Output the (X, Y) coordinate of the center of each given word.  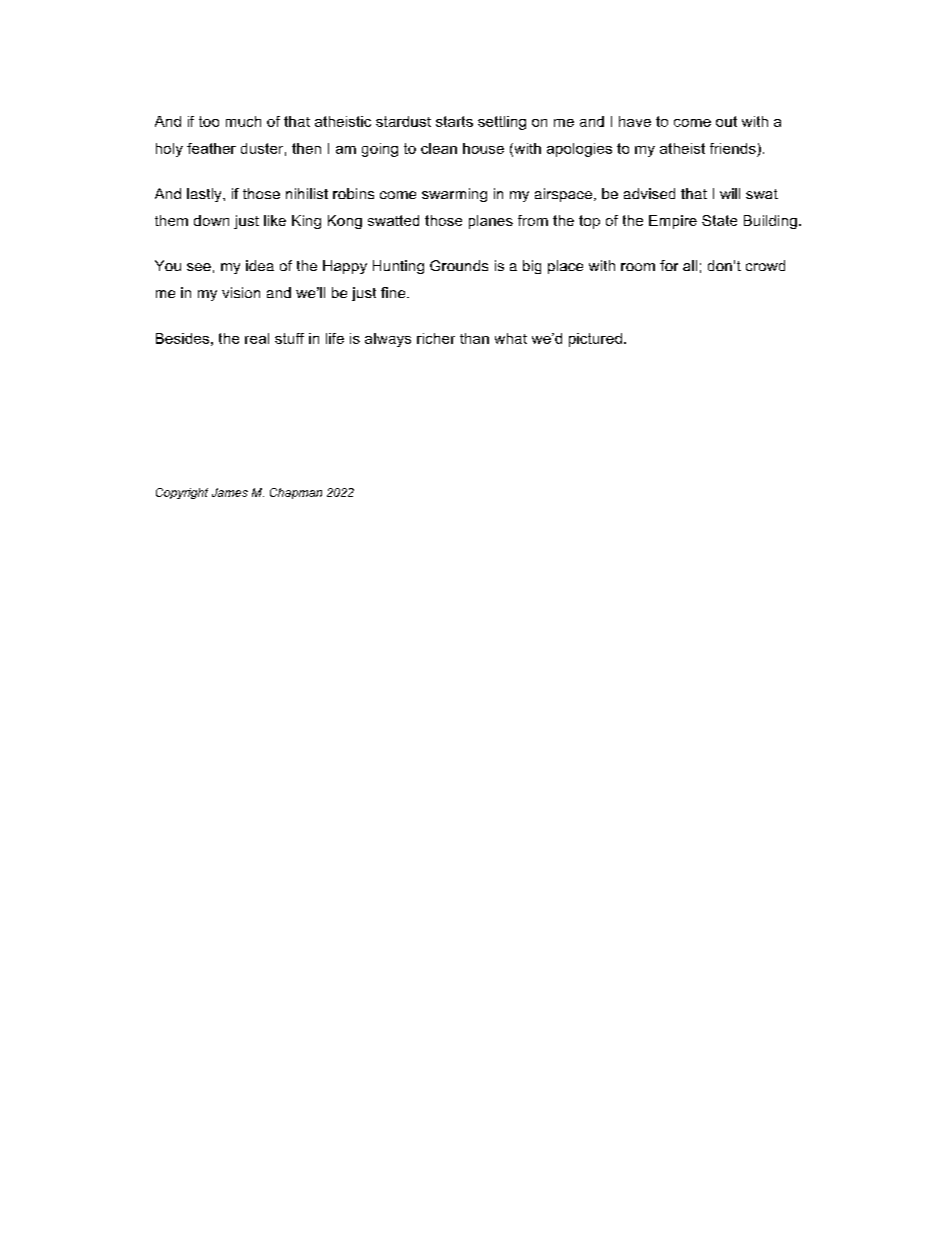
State (719, 220)
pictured (595, 340)
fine (394, 292)
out (726, 121)
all (690, 265)
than (474, 338)
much (243, 121)
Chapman (296, 493)
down (211, 220)
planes (491, 222)
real (257, 338)
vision (241, 292)
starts (454, 121)
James (230, 492)
